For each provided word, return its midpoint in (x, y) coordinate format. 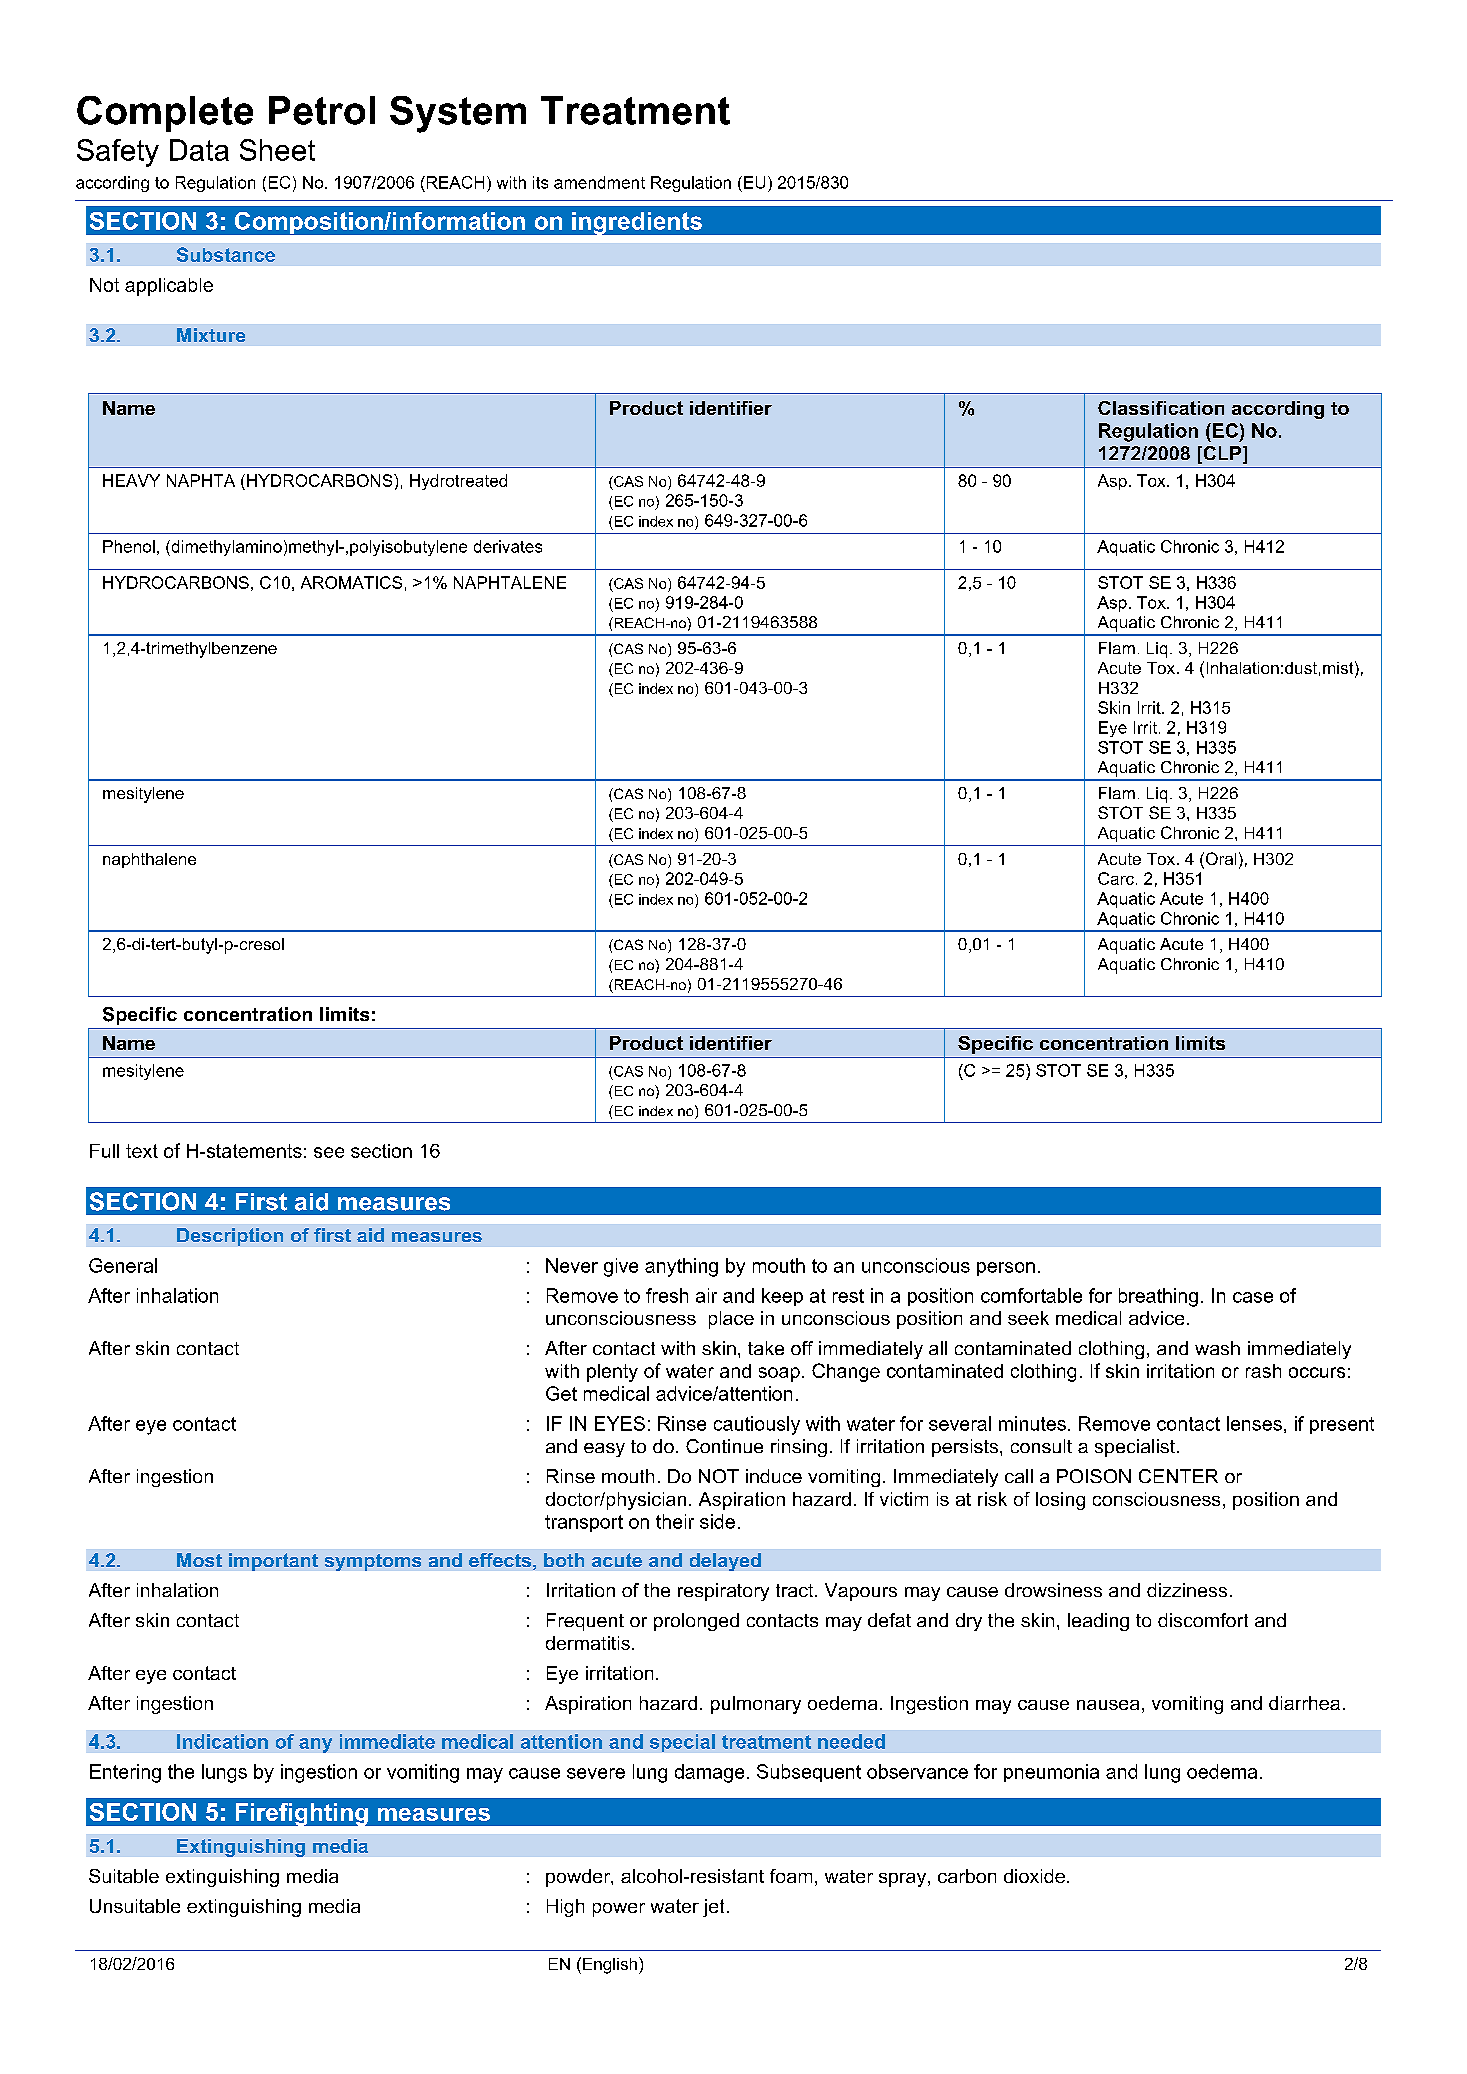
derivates (508, 546)
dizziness (1187, 1590)
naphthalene (149, 860)
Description (230, 1237)
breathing (1158, 1297)
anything (681, 1267)
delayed (725, 1562)
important (273, 1562)
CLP (1222, 454)
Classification (1161, 408)
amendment (599, 182)
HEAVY (131, 480)
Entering (125, 1773)
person (1006, 1269)
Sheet (277, 150)
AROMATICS (351, 582)
